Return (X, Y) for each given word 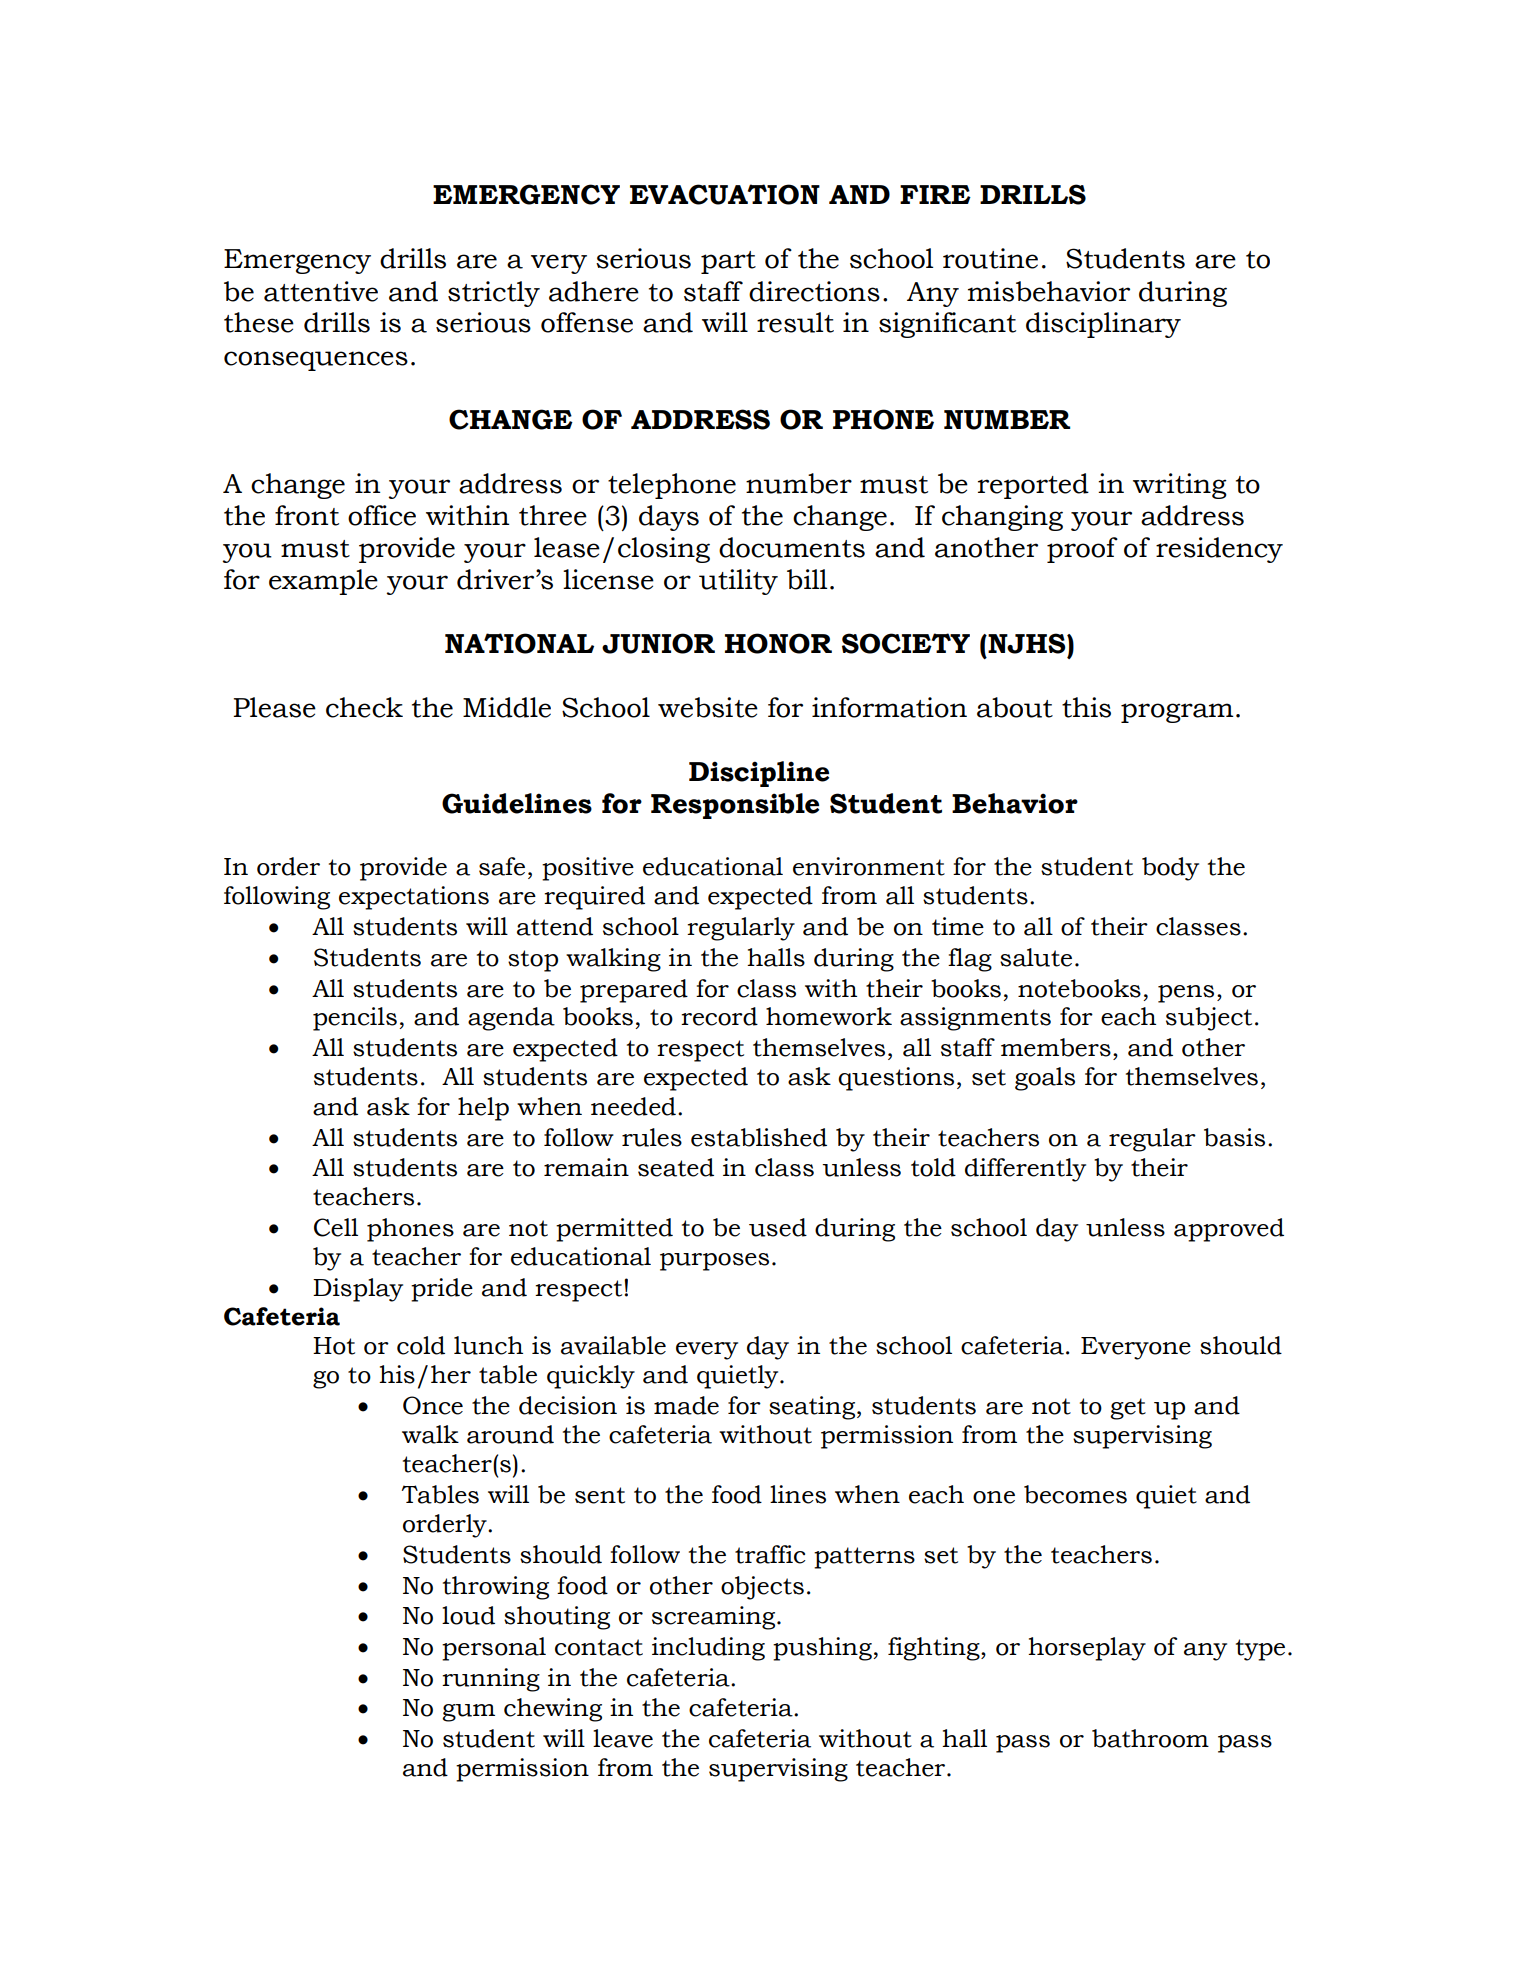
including (708, 1649)
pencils (355, 1019)
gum (468, 1713)
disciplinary (1103, 325)
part (728, 262)
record (719, 1016)
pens (1186, 994)
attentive (321, 291)
